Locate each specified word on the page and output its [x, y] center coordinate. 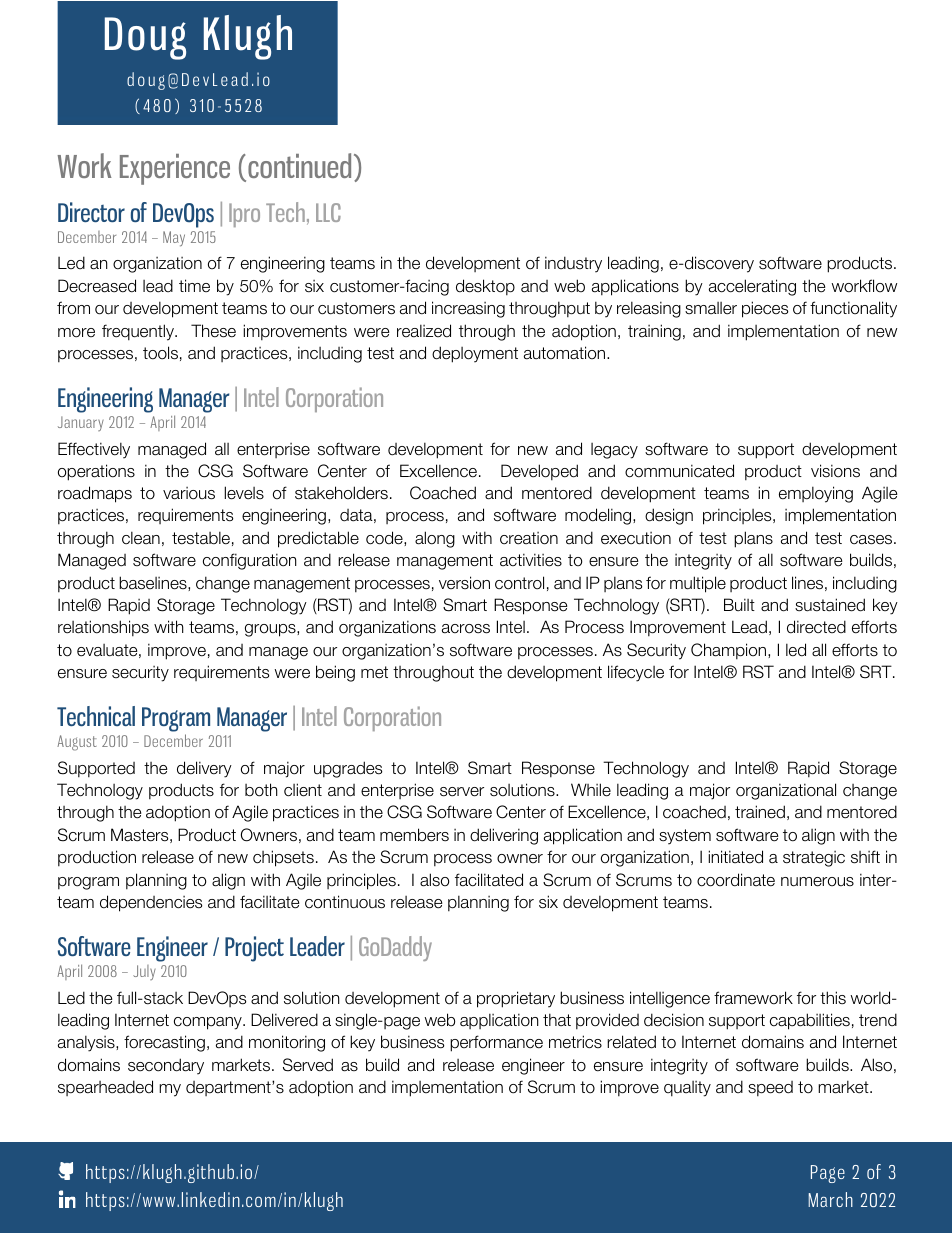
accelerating [752, 287]
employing [816, 494]
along [435, 539]
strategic [814, 859]
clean [141, 537]
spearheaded [105, 1088]
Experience [175, 169]
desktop [485, 287]
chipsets [283, 858]
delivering [504, 836]
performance [496, 1043]
